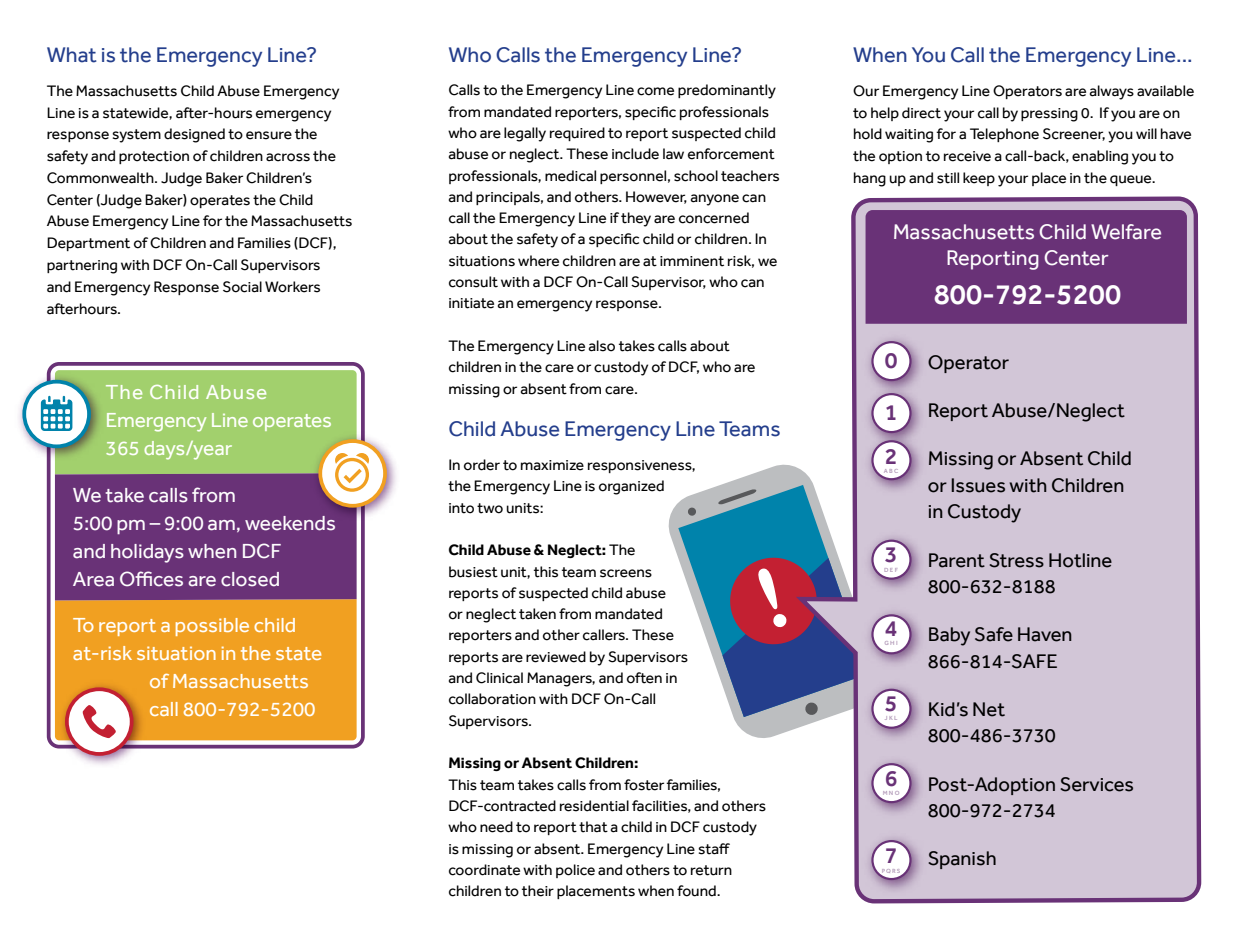 The width and height of the screenshot is (1233, 952). I want to click on imminent, so click(692, 261).
